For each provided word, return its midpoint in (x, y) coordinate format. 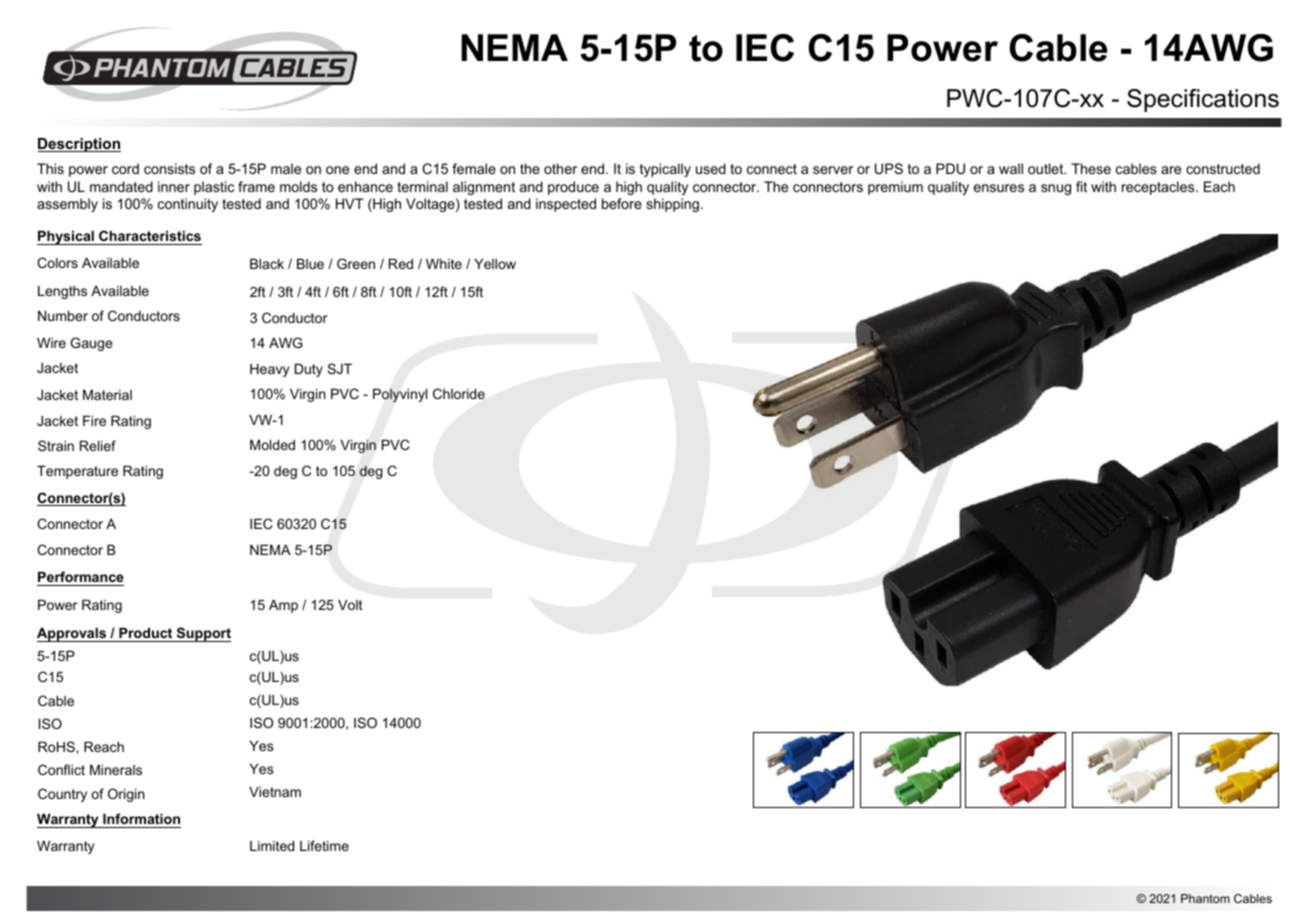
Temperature (77, 472)
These (1091, 168)
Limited (272, 846)
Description (79, 145)
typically (665, 170)
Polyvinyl (400, 395)
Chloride (459, 393)
